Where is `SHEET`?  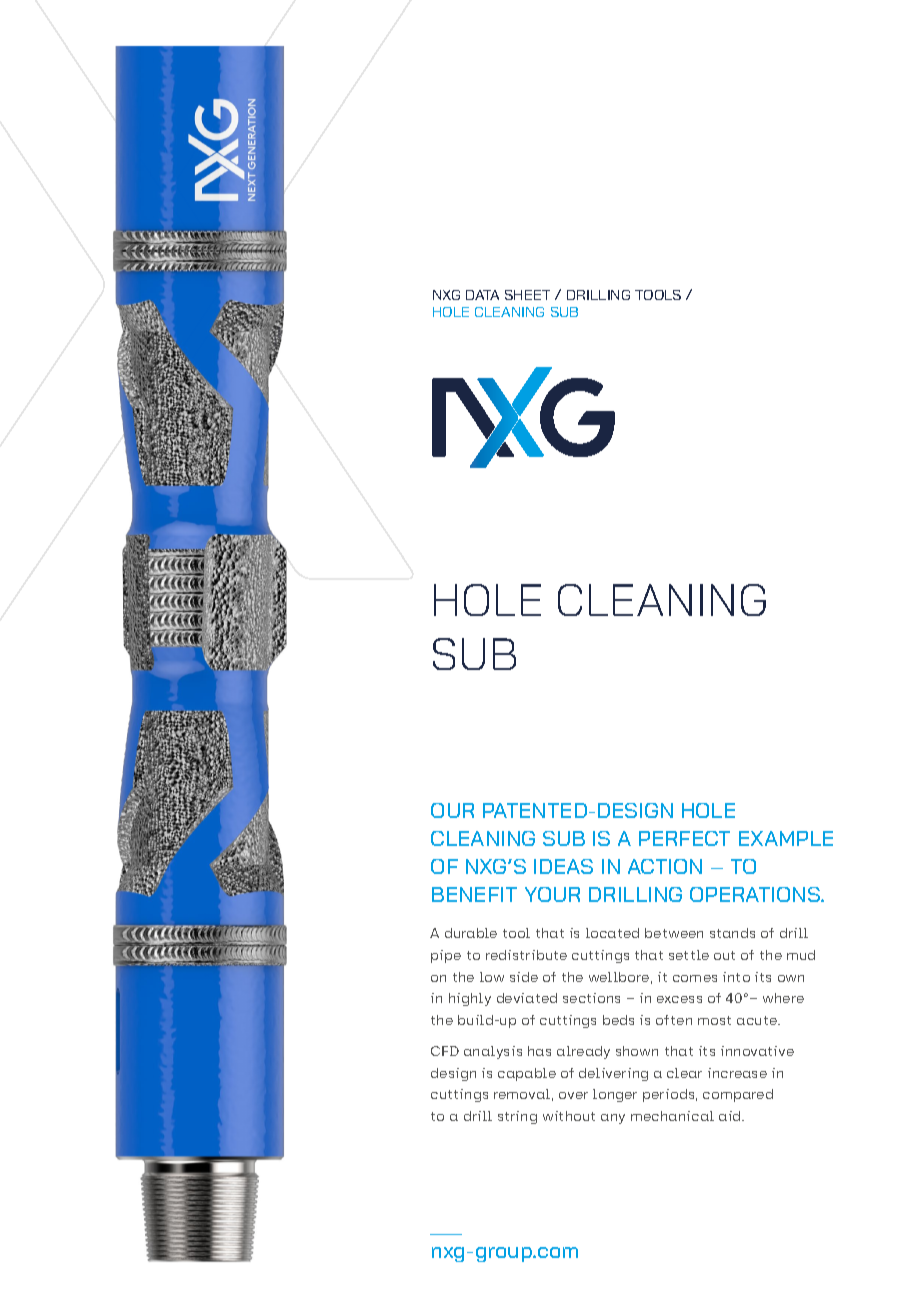
SHEET is located at coordinates (527, 295).
